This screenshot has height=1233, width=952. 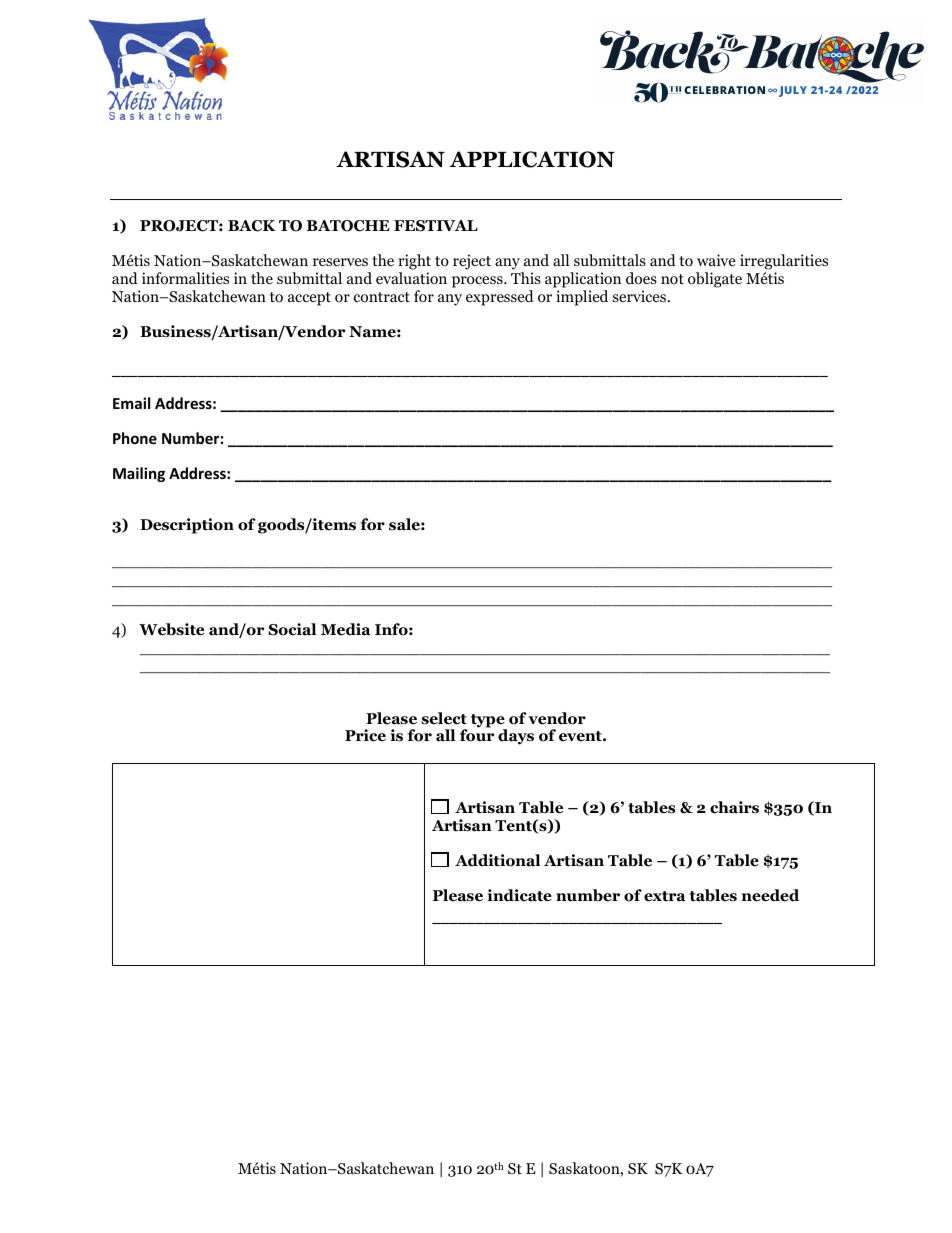 What do you see at coordinates (187, 526) in the screenshot?
I see `Description` at bounding box center [187, 526].
